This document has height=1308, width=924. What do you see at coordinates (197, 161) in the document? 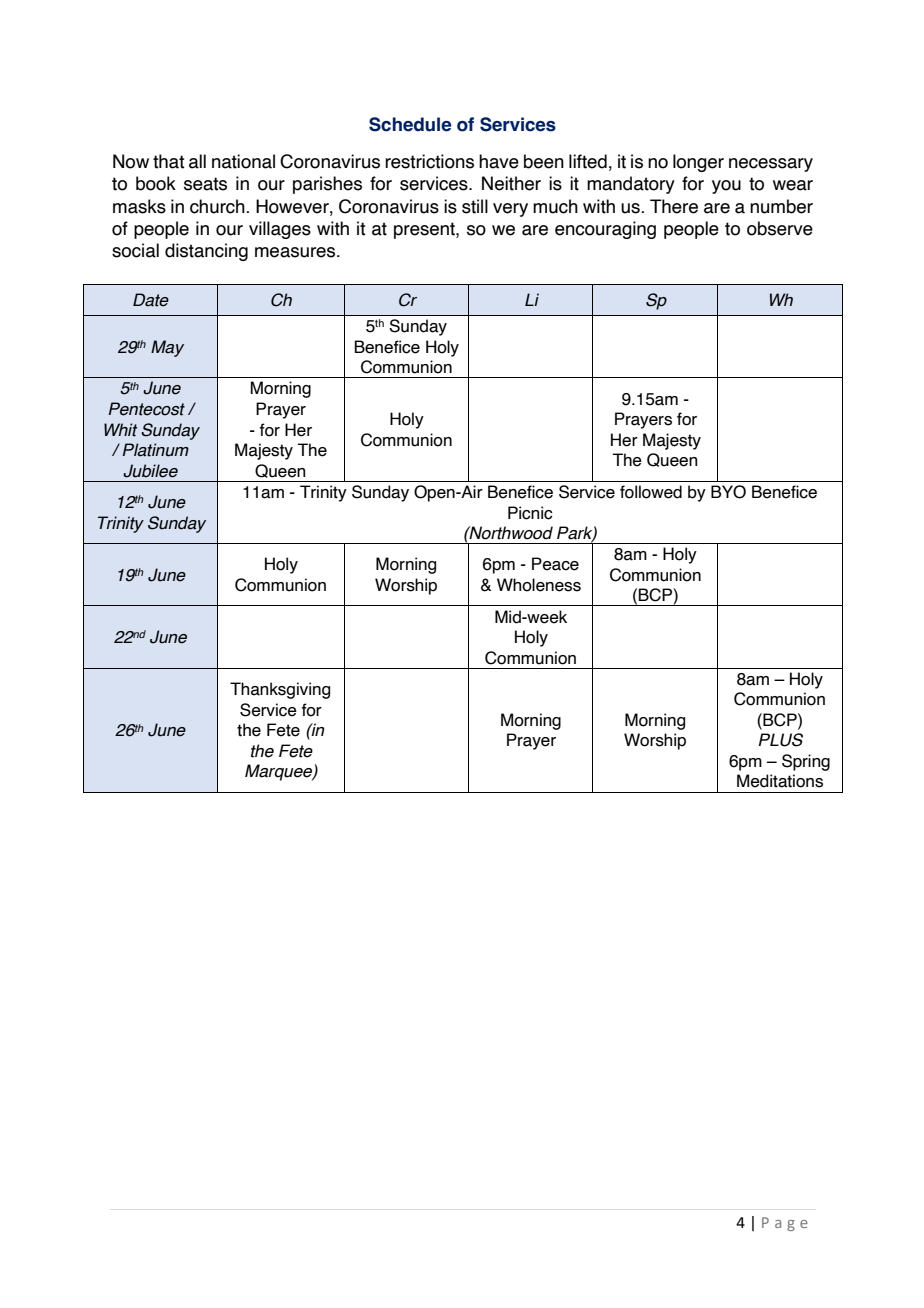
I see `all` at bounding box center [197, 161].
